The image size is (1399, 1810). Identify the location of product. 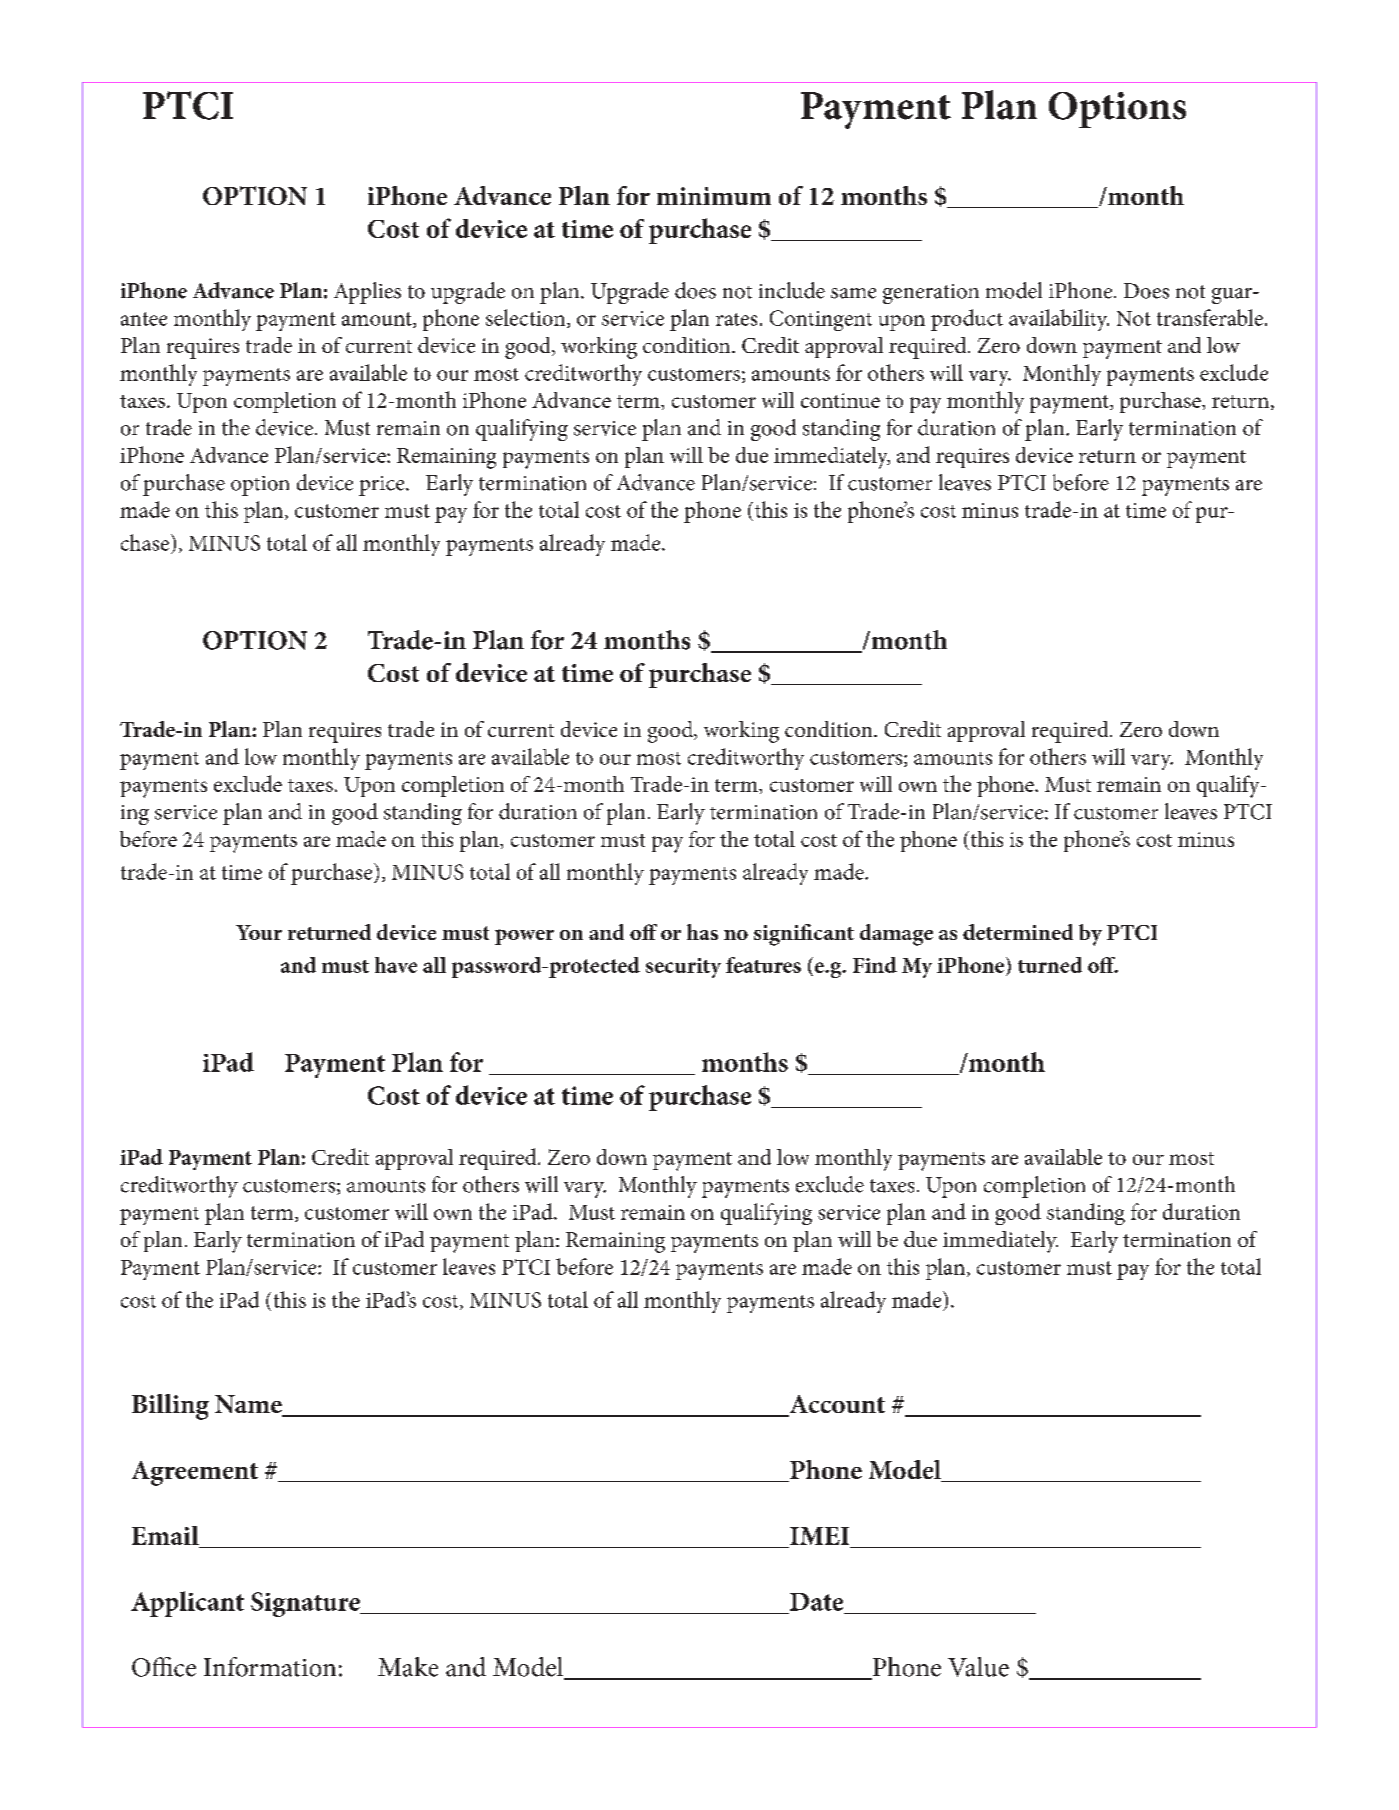
(967, 320).
